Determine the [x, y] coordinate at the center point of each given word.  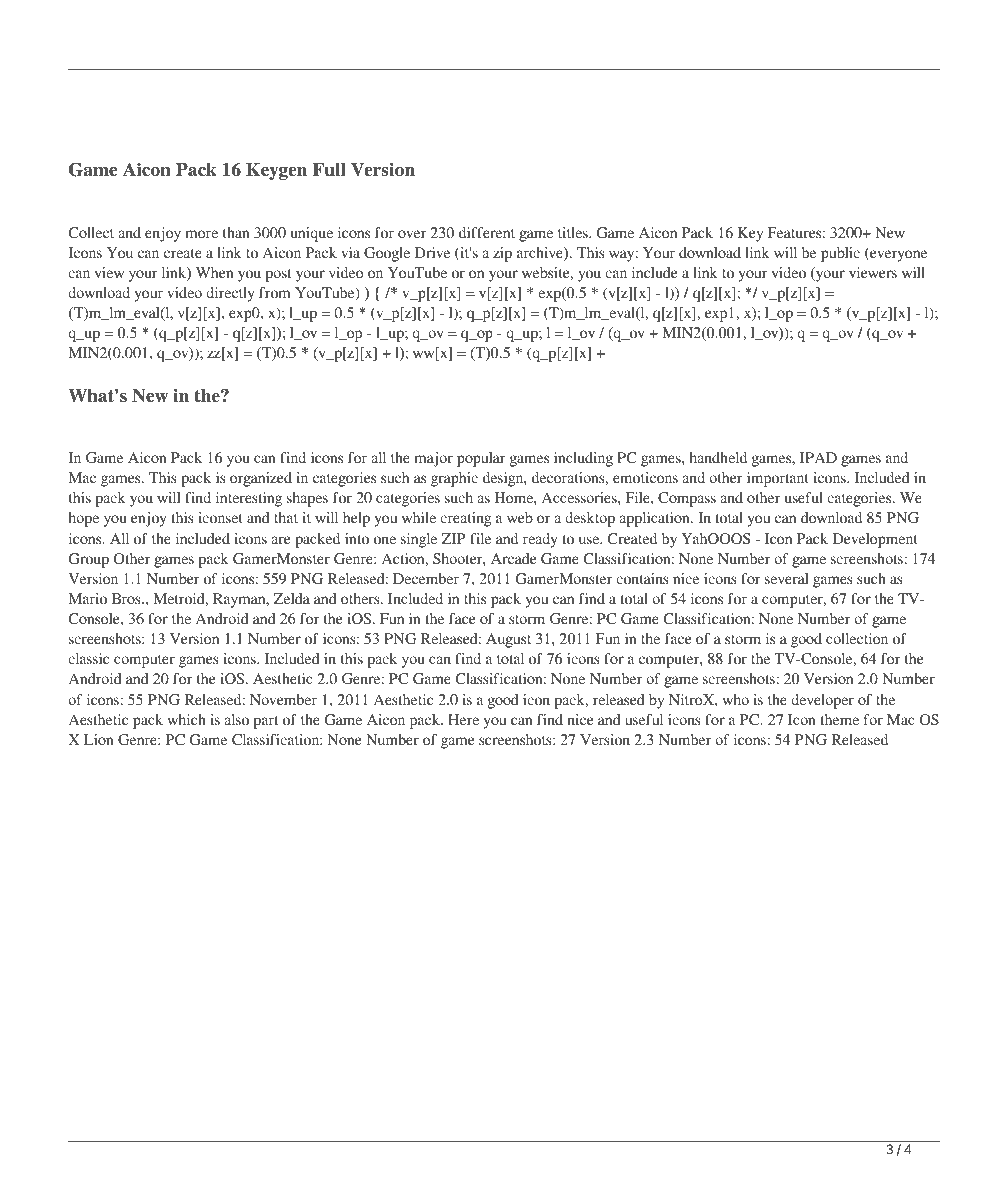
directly [230, 294]
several [787, 578]
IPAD [818, 457]
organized [261, 479]
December [426, 578]
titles [574, 232]
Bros [127, 598]
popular [481, 459]
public [840, 254]
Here [463, 719]
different [487, 232]
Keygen [276, 171]
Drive [432, 252]
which [187, 719]
